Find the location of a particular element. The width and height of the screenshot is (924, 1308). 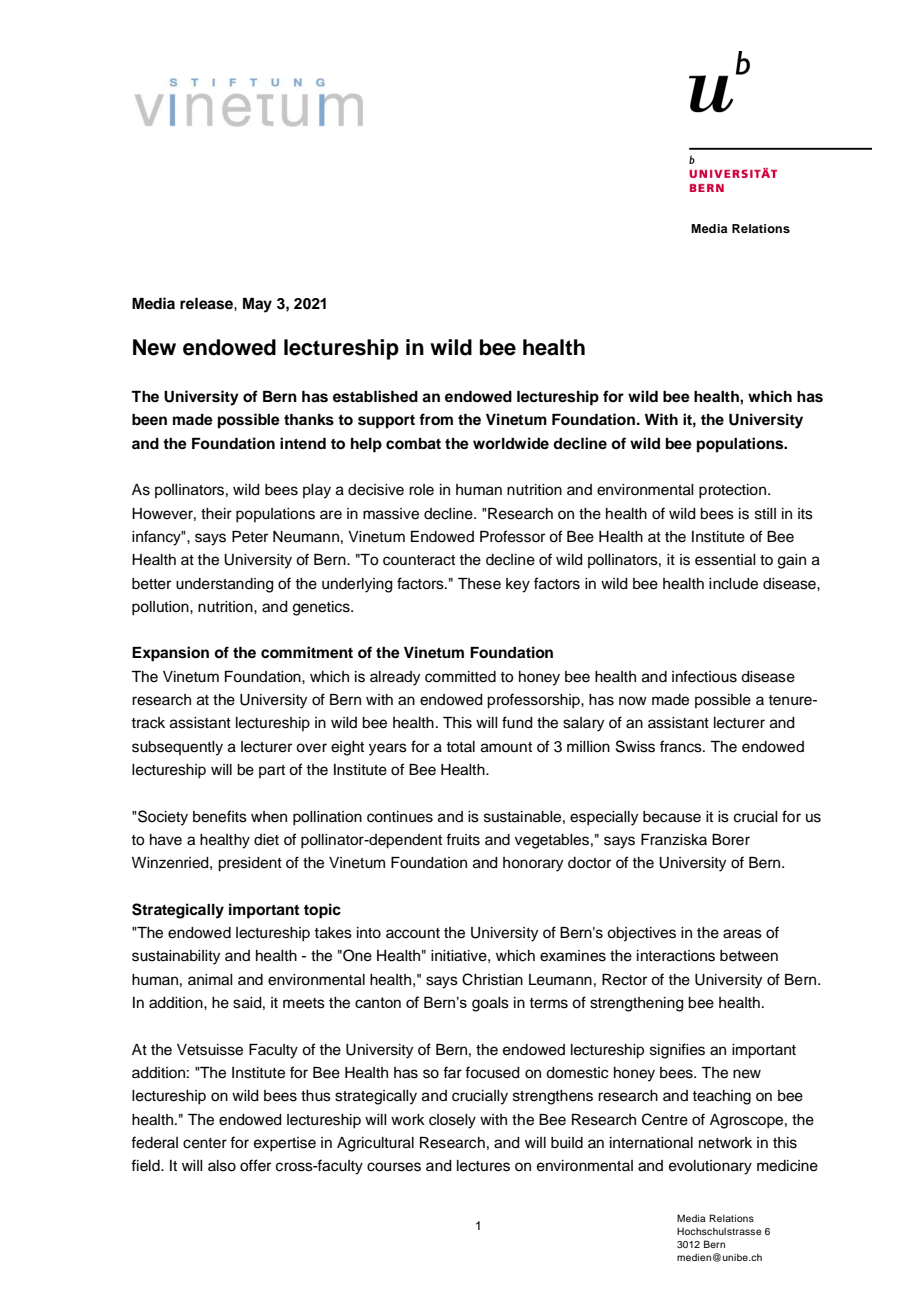

Christian is located at coordinates (492, 979).
